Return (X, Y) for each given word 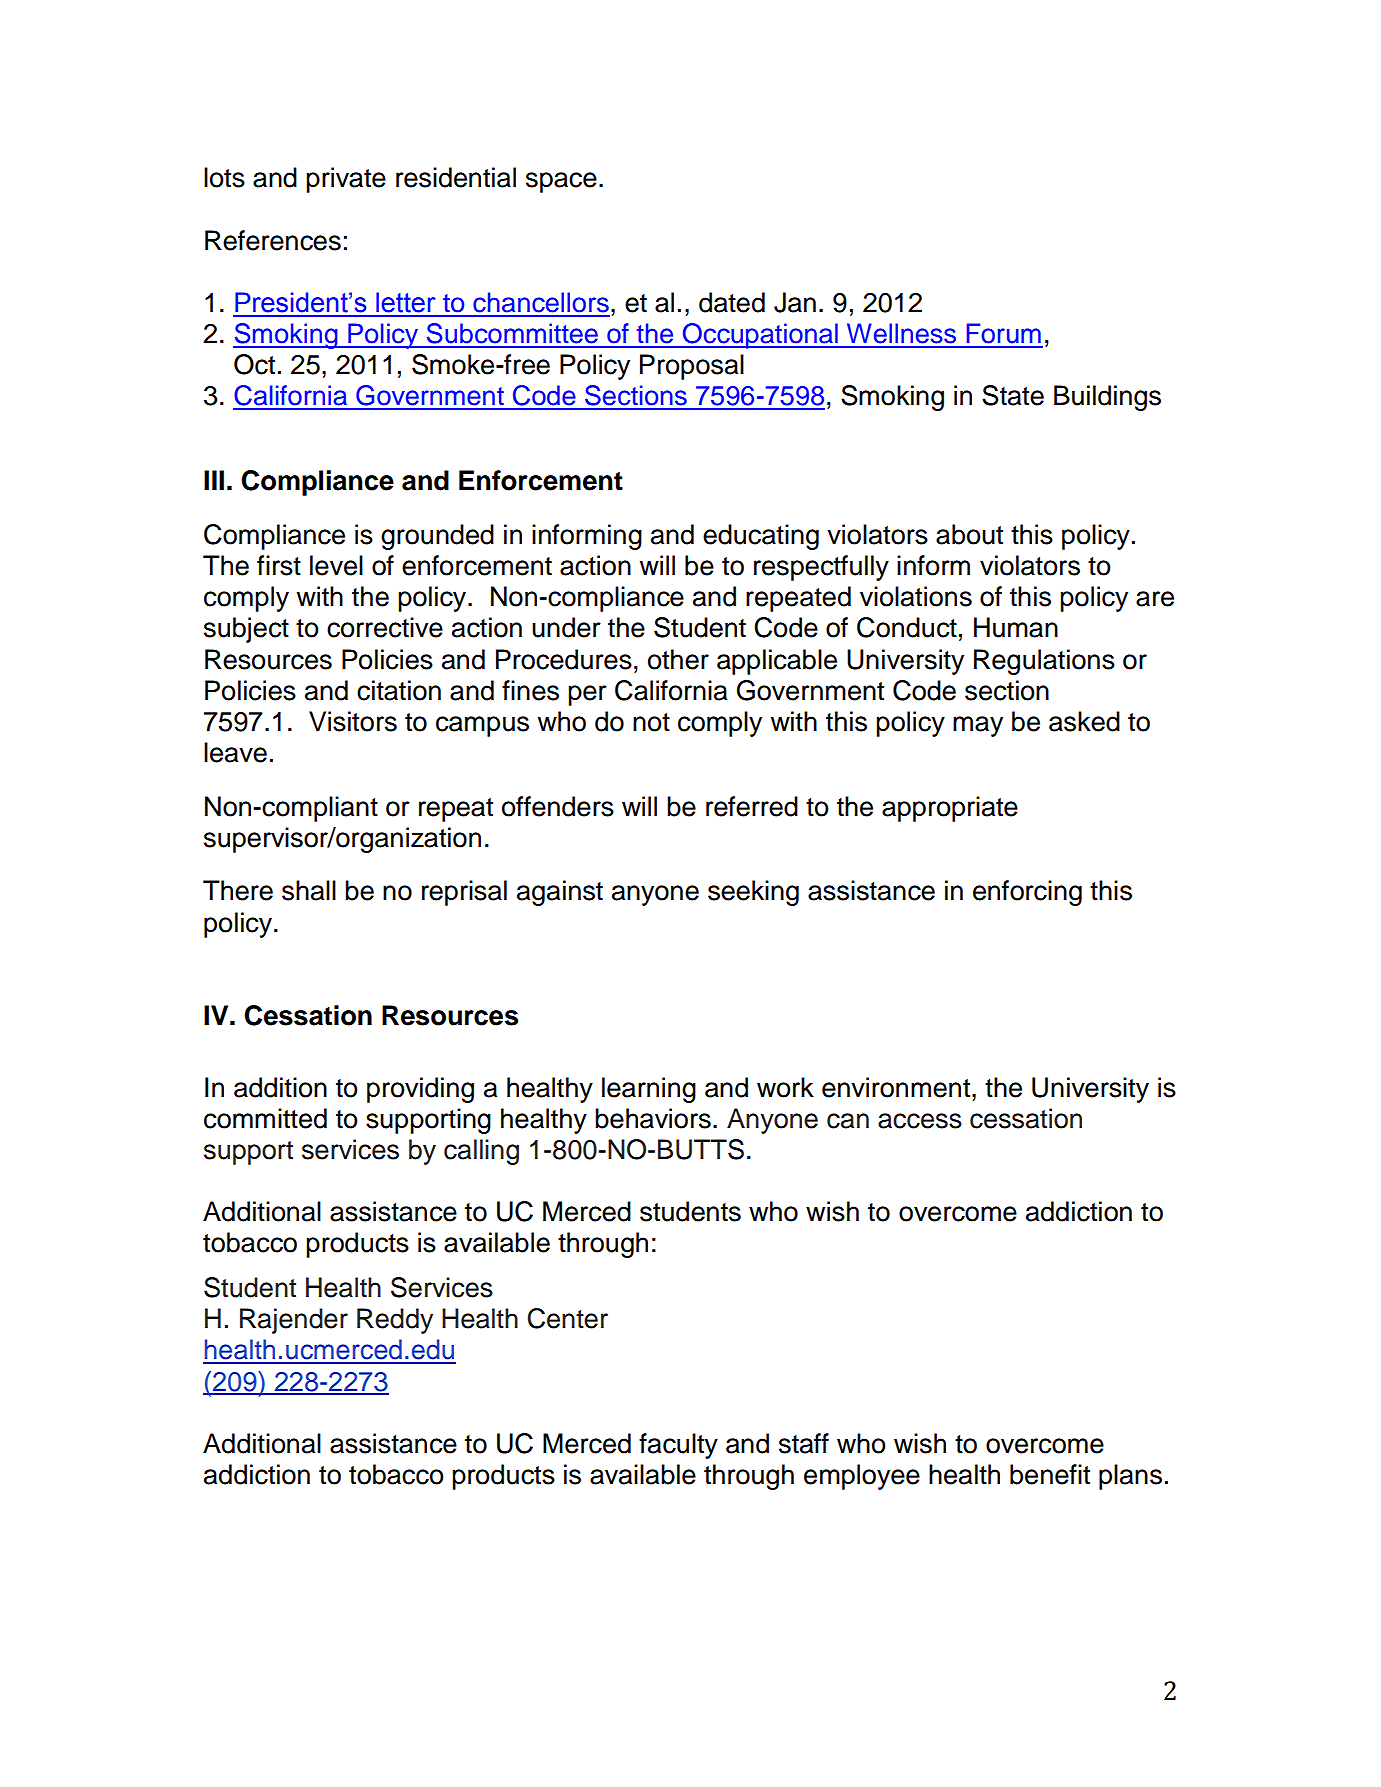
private (346, 180)
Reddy (395, 1321)
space (561, 182)
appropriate (950, 809)
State (1013, 395)
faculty (678, 1446)
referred (752, 806)
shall (309, 890)
